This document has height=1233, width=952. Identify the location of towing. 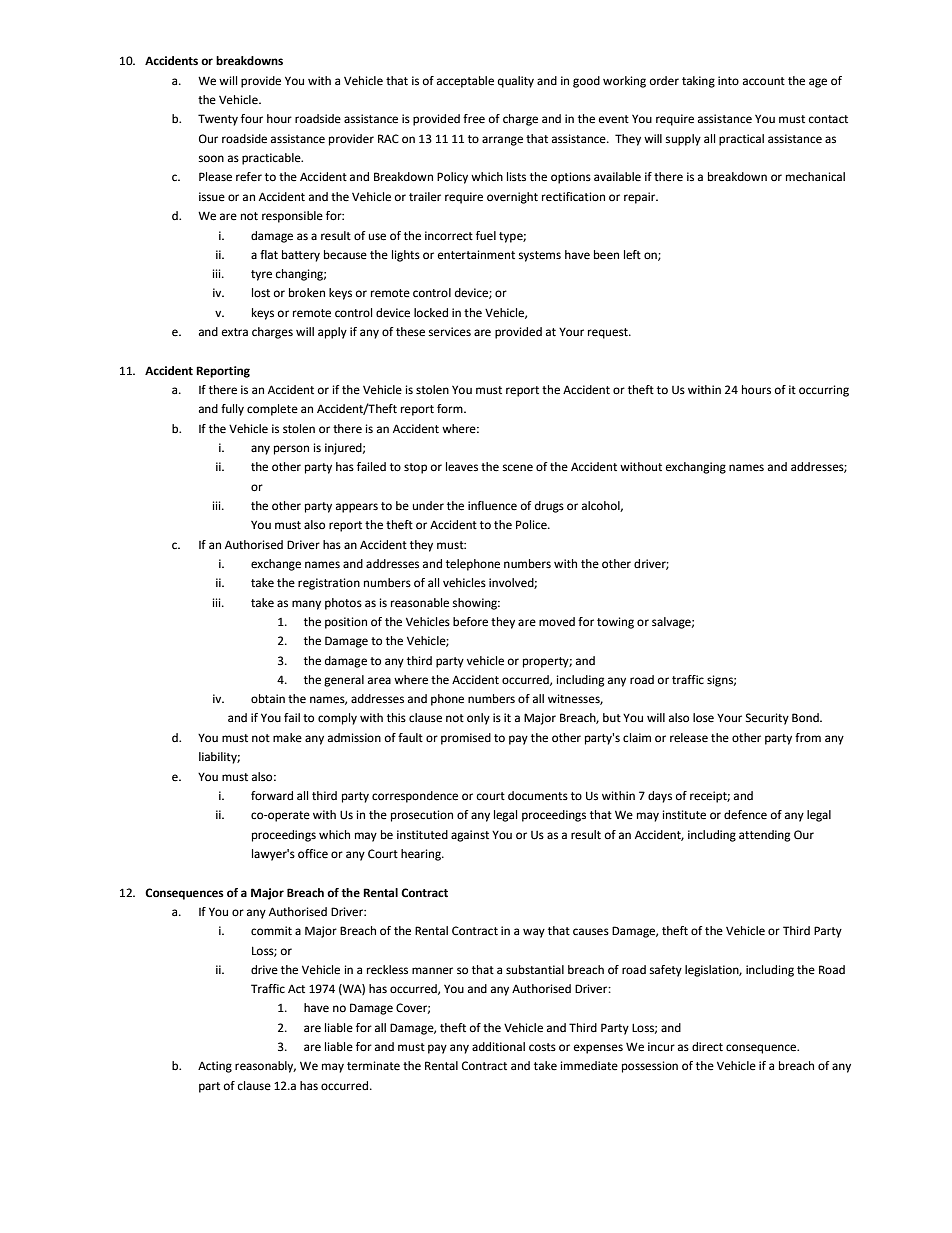
(615, 623).
